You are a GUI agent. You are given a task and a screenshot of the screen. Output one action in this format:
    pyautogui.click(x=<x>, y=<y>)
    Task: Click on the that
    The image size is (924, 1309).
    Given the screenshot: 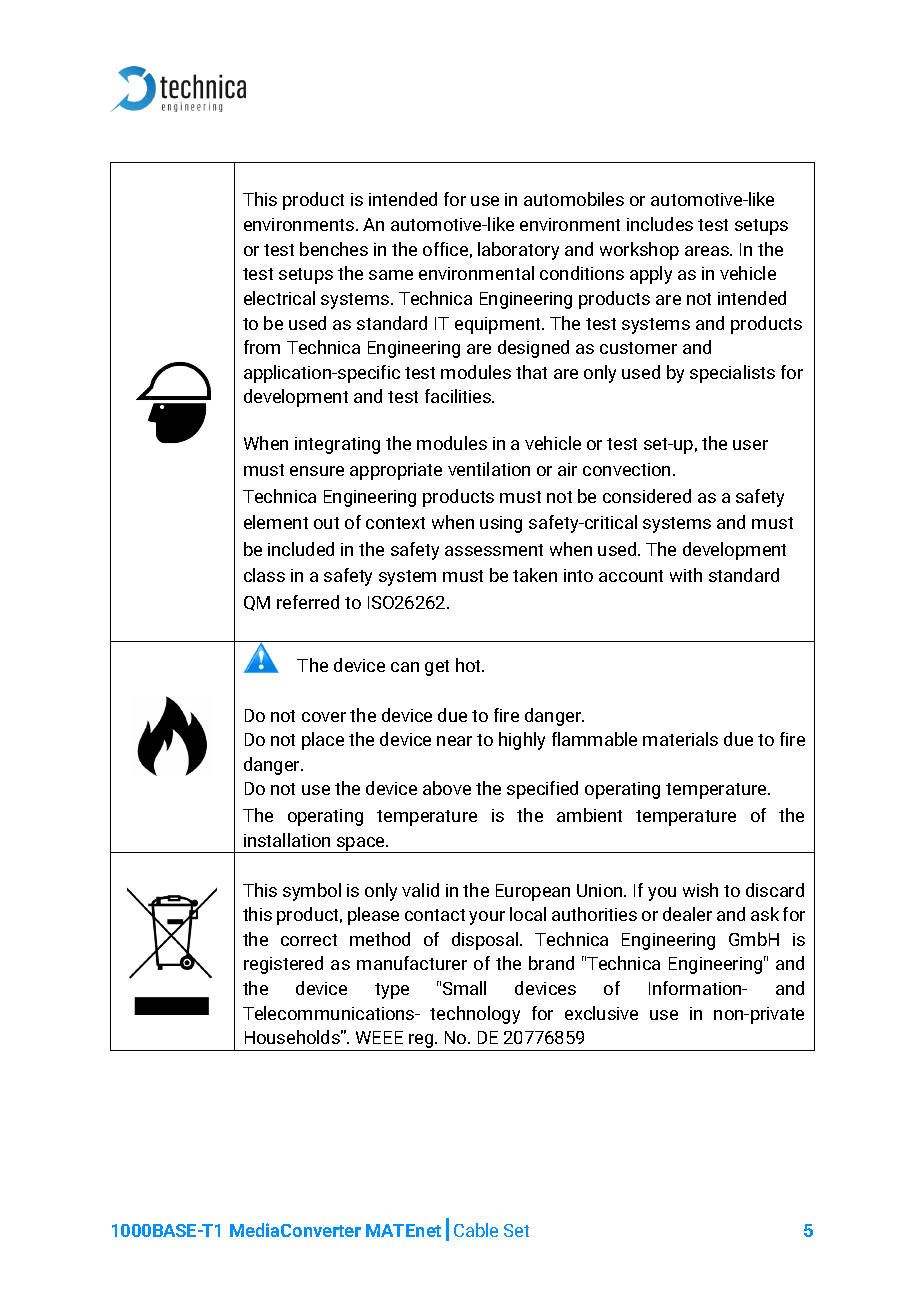 What is the action you would take?
    pyautogui.click(x=531, y=372)
